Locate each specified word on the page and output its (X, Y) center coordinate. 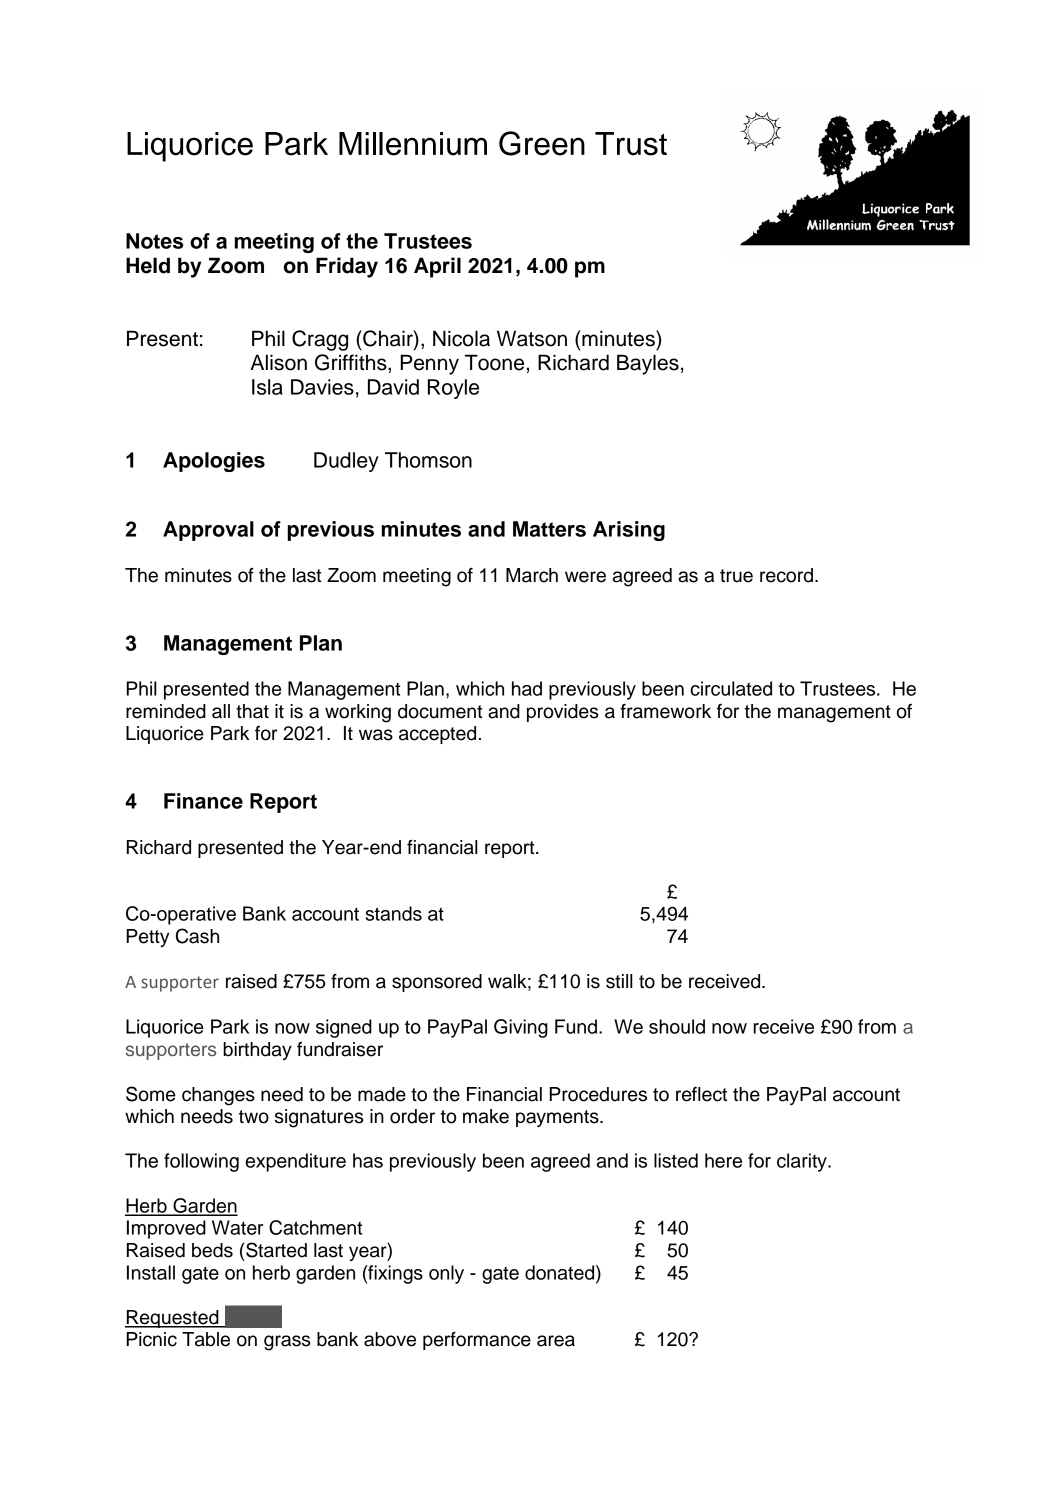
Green (542, 143)
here (723, 1160)
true (736, 576)
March (532, 575)
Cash (197, 936)
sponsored (437, 983)
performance (477, 1341)
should (677, 1026)
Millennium (413, 144)
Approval (208, 531)
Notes (154, 241)
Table (206, 1339)
